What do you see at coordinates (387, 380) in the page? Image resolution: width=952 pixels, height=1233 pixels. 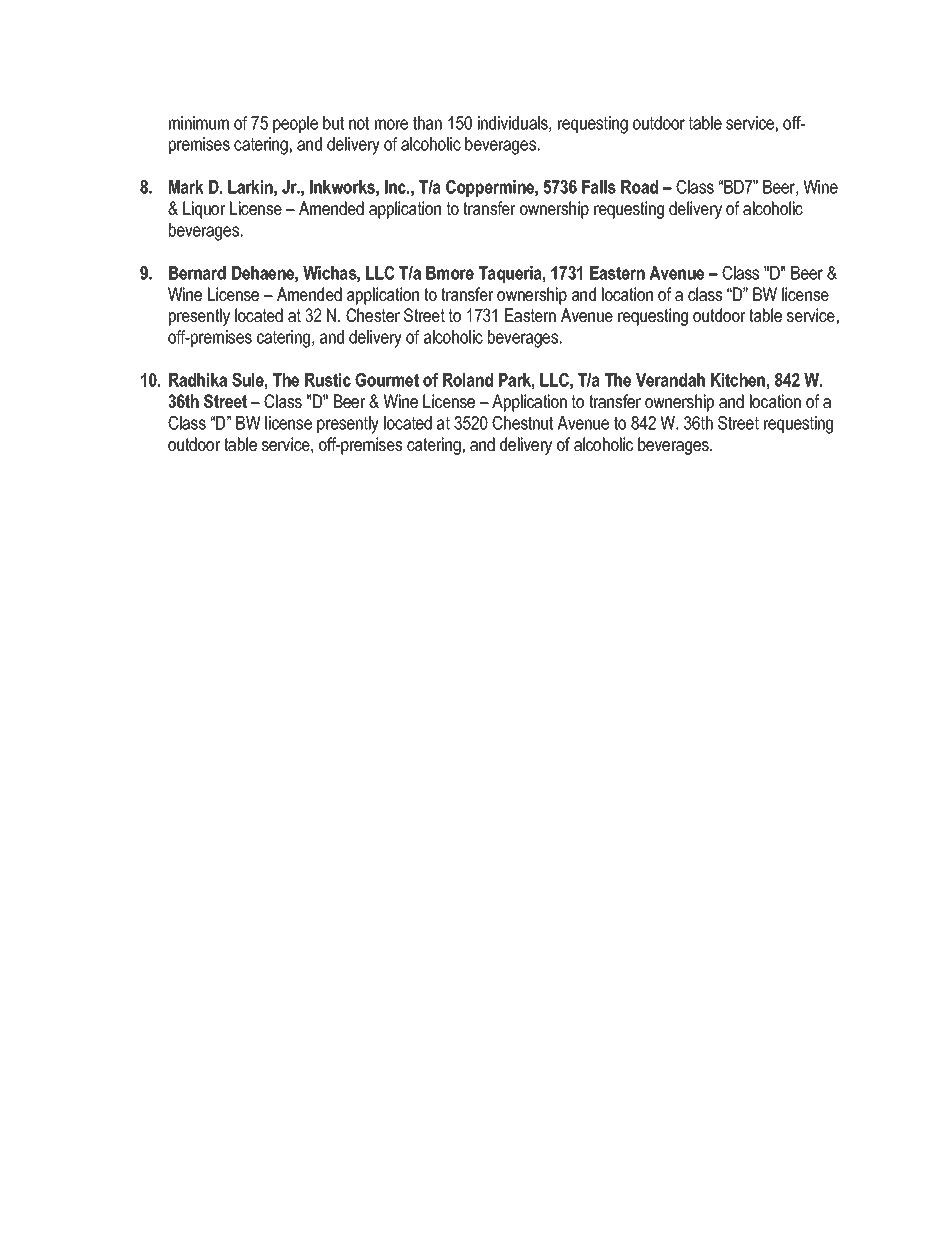 I see `Gourmet` at bounding box center [387, 380].
